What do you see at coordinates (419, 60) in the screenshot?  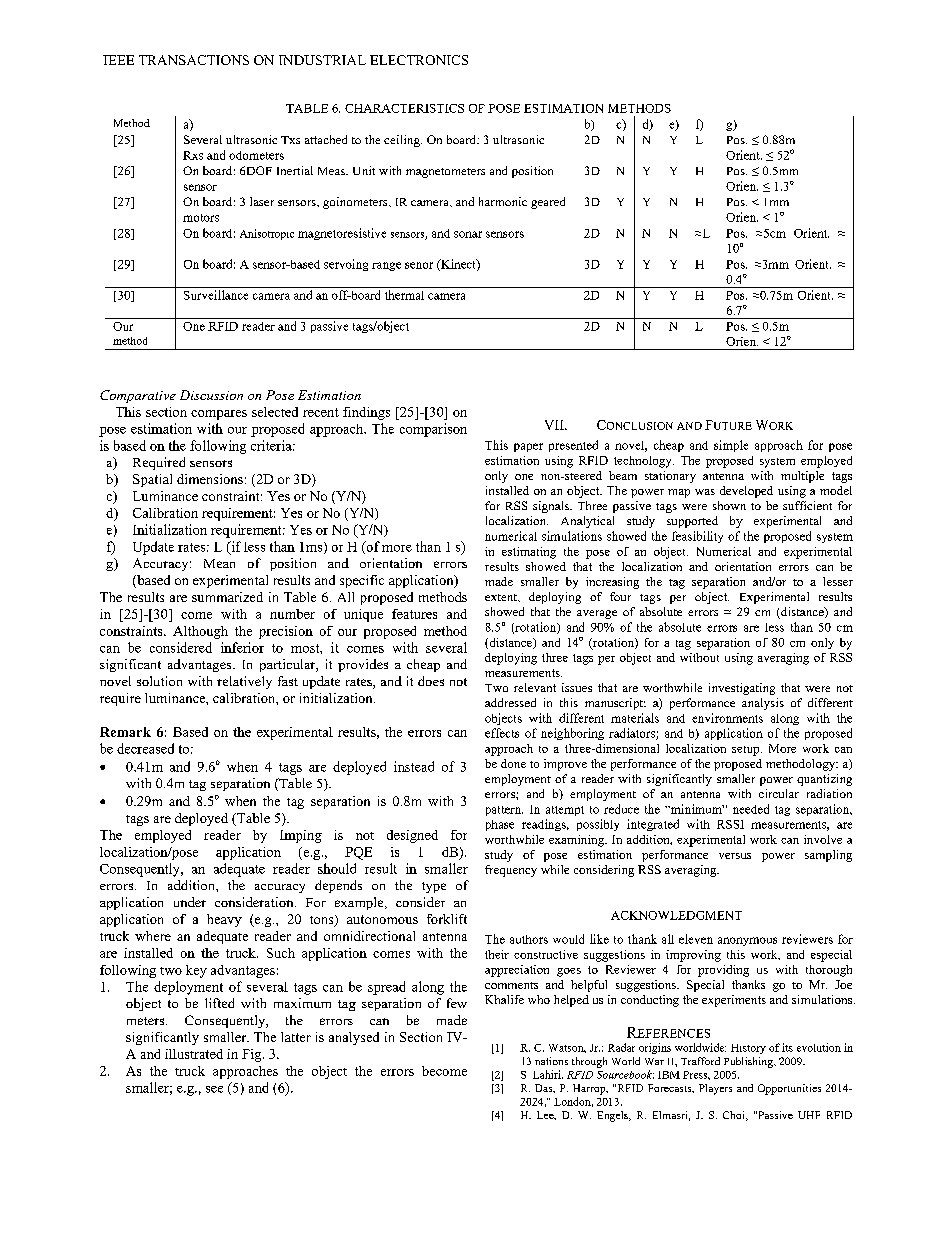 I see `ELECTRONICS` at bounding box center [419, 60].
